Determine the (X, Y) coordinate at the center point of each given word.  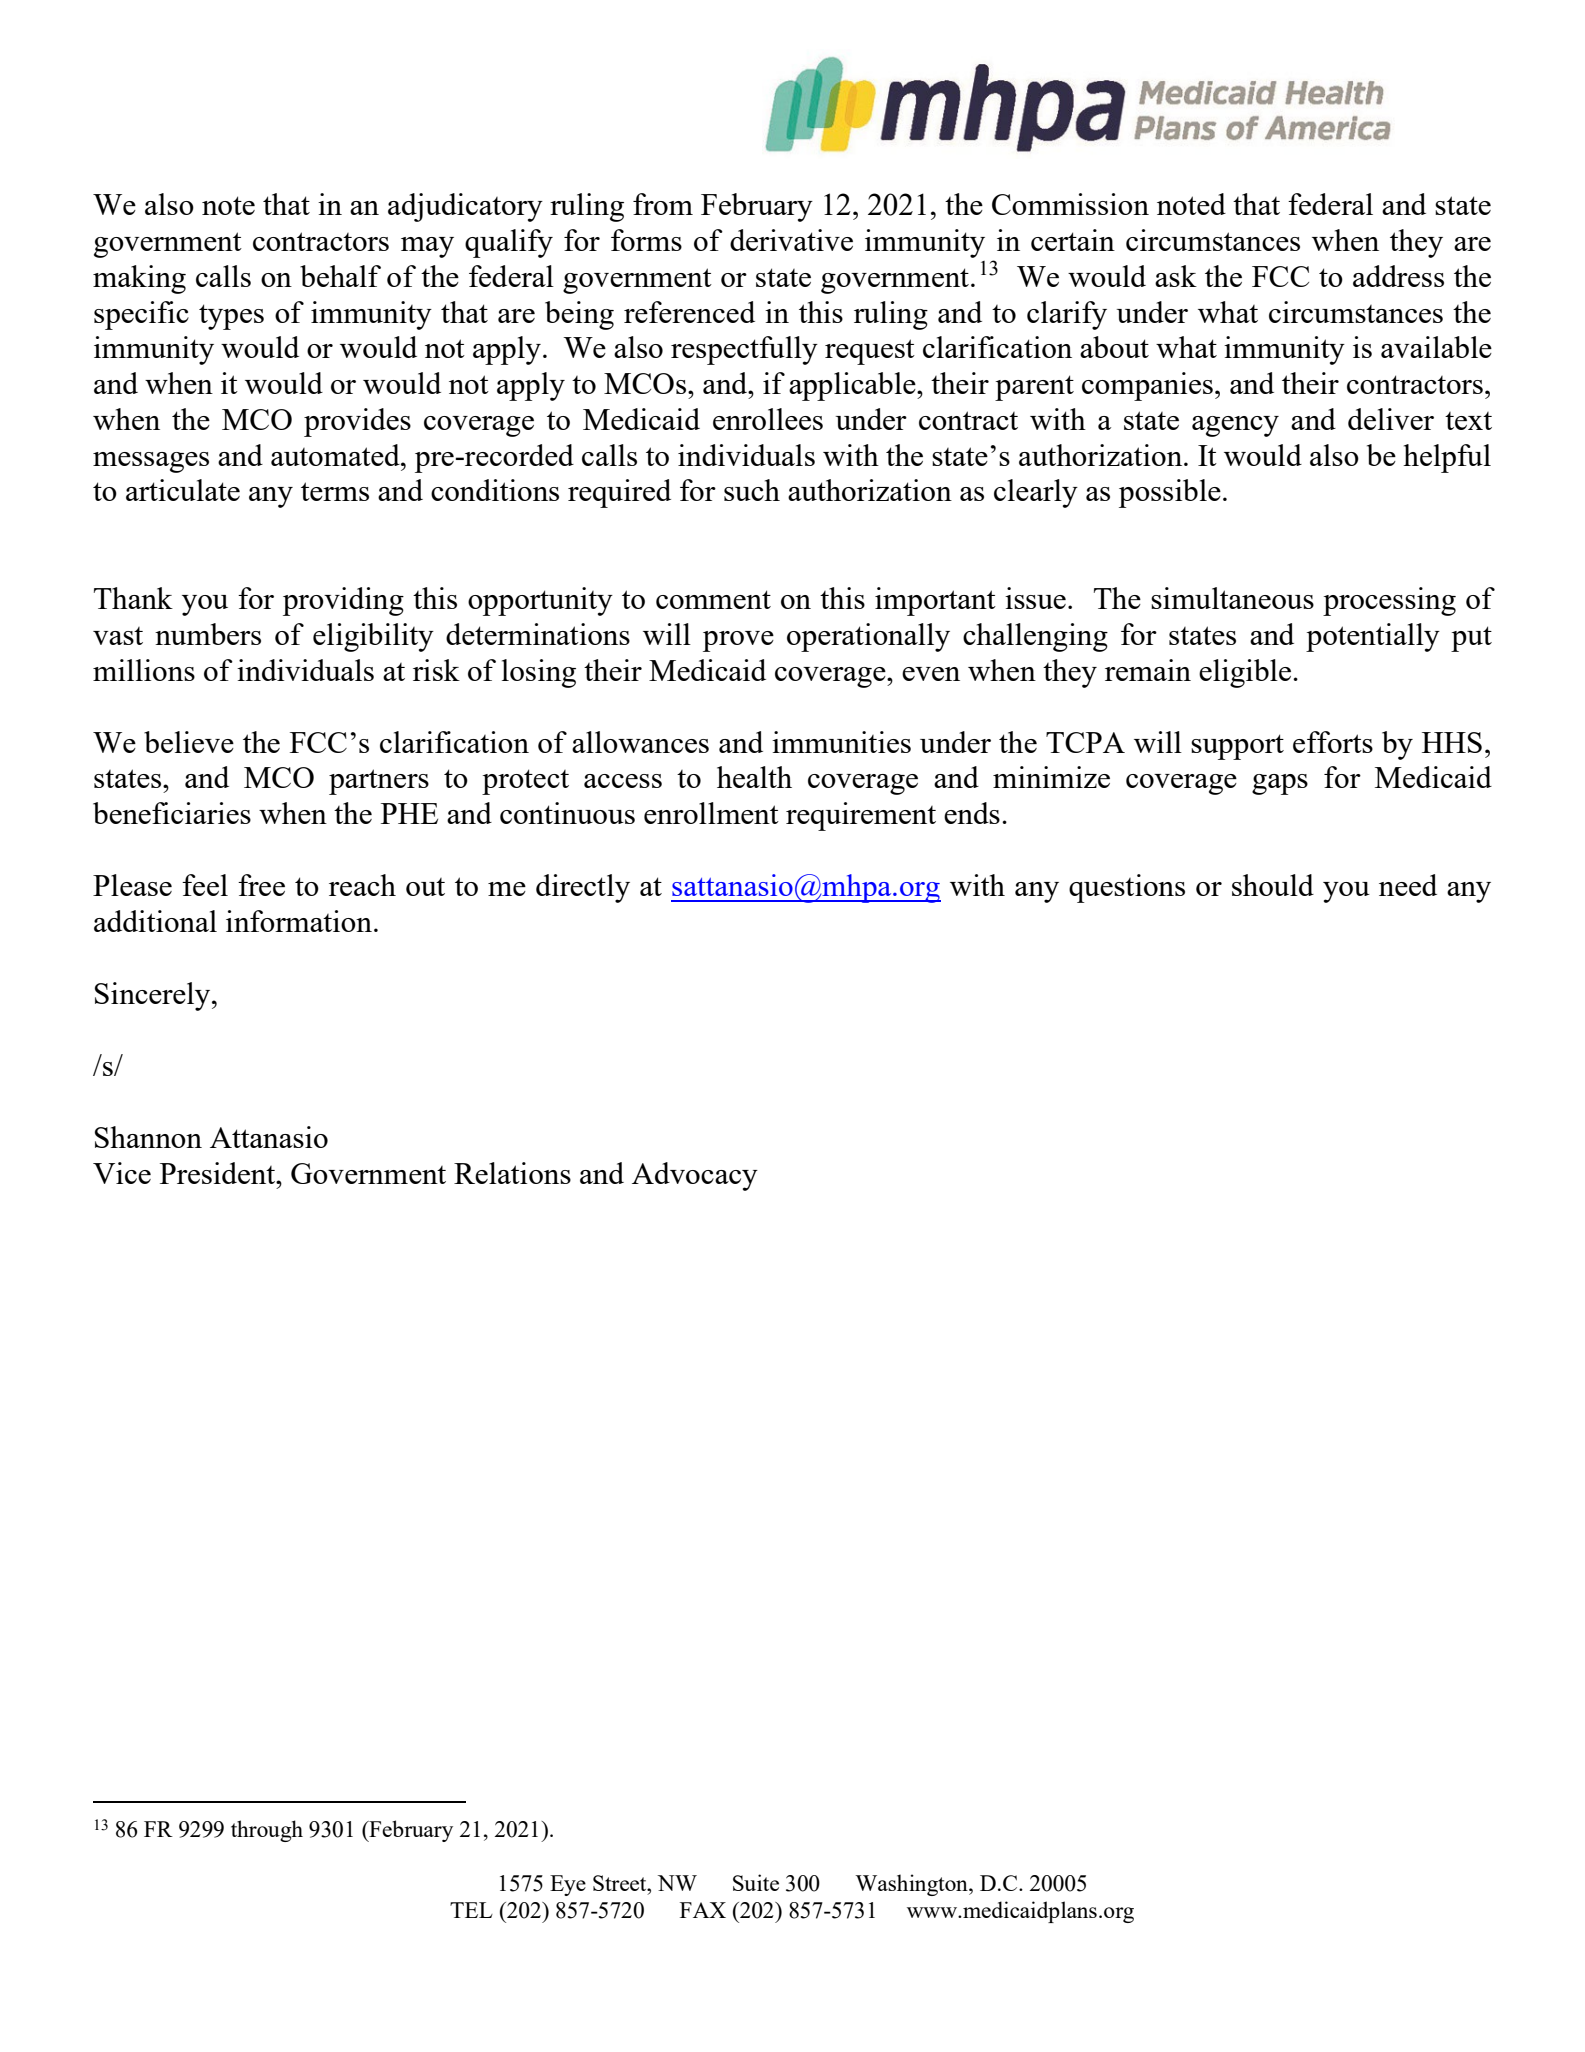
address (1398, 276)
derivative (791, 240)
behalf (340, 276)
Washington (912, 1885)
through (267, 1831)
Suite (756, 1882)
